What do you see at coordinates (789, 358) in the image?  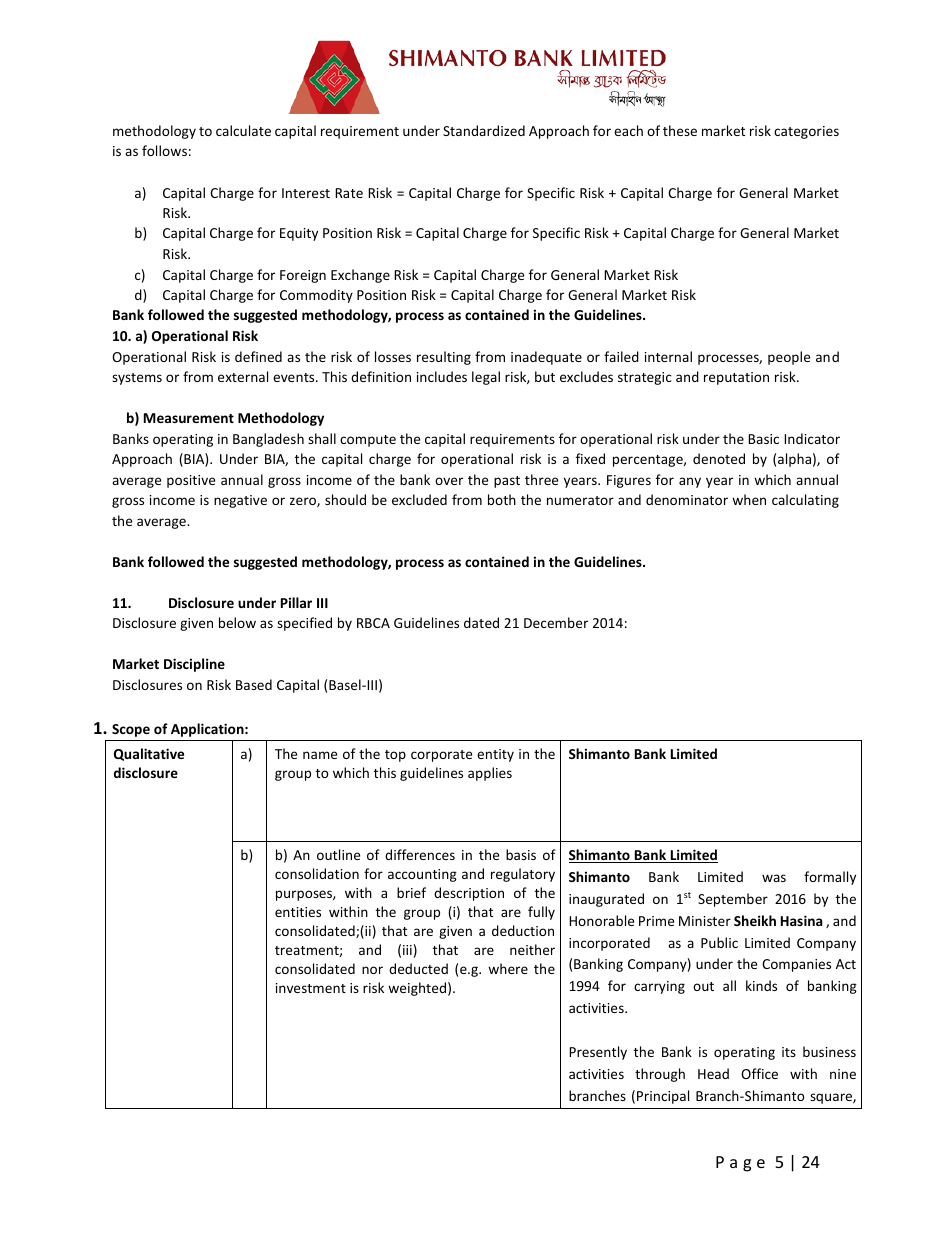 I see `people` at bounding box center [789, 358].
